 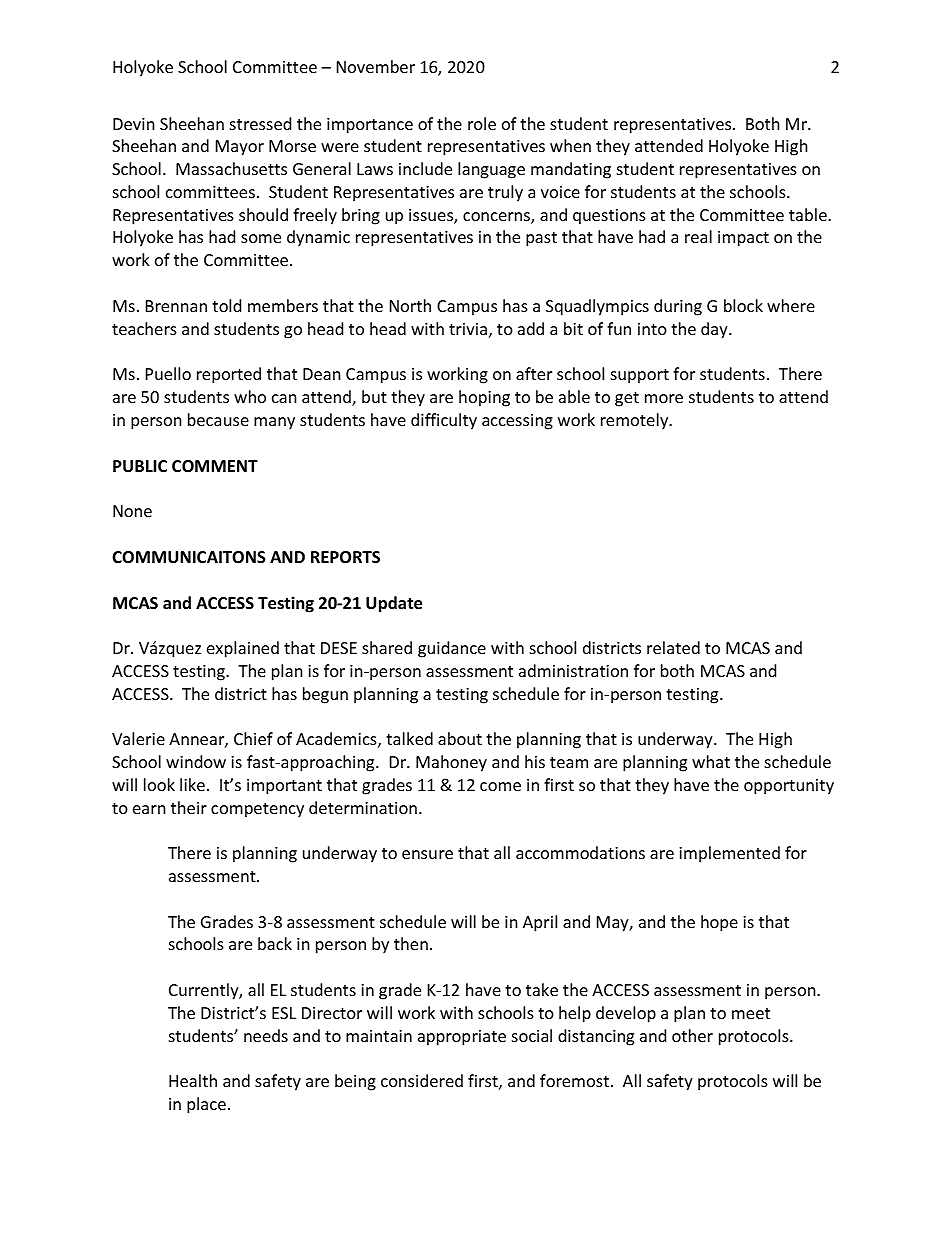 What do you see at coordinates (196, 761) in the screenshot?
I see `window` at bounding box center [196, 761].
